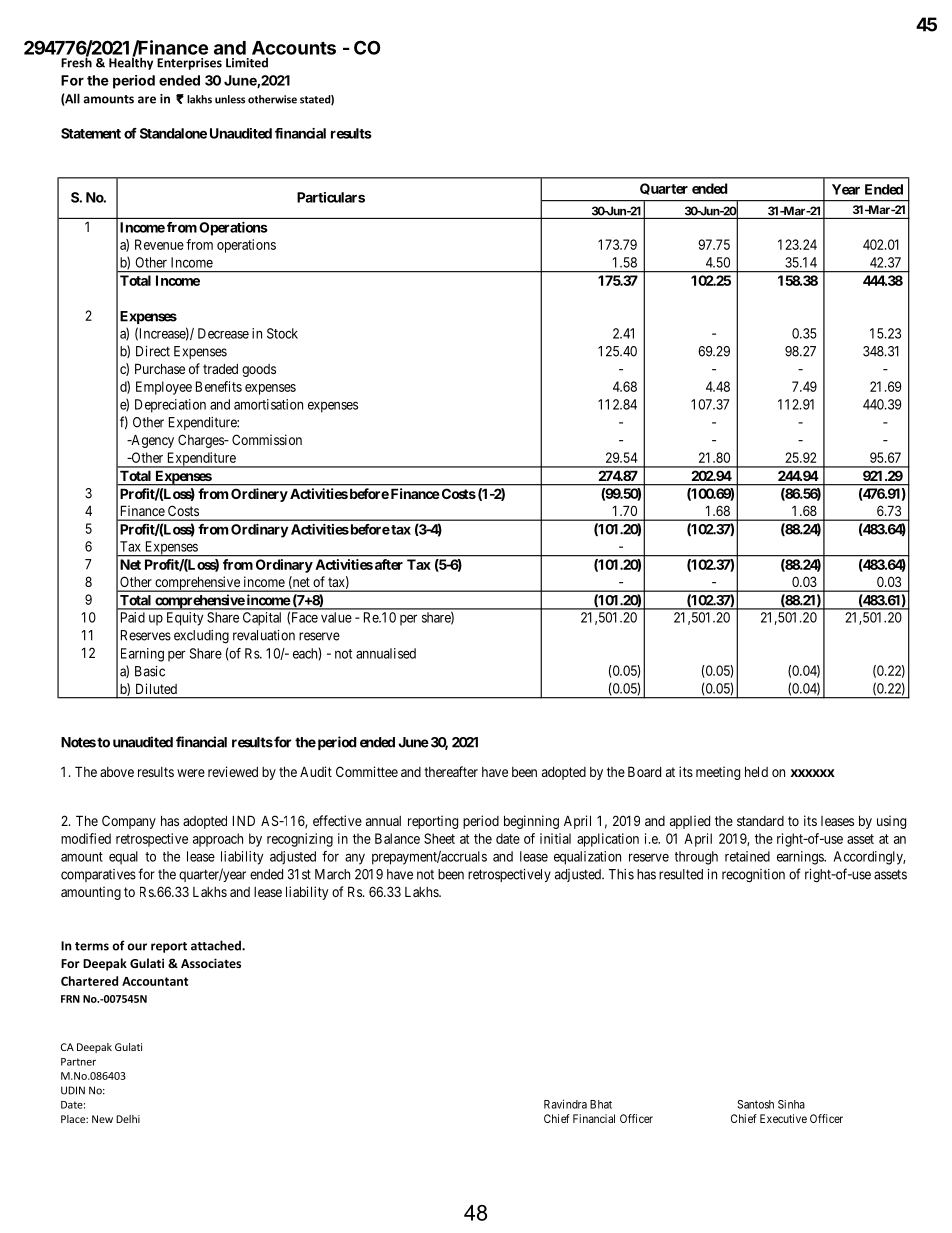 The width and height of the screenshot is (952, 1233). I want to click on Accounts, so click(294, 48).
